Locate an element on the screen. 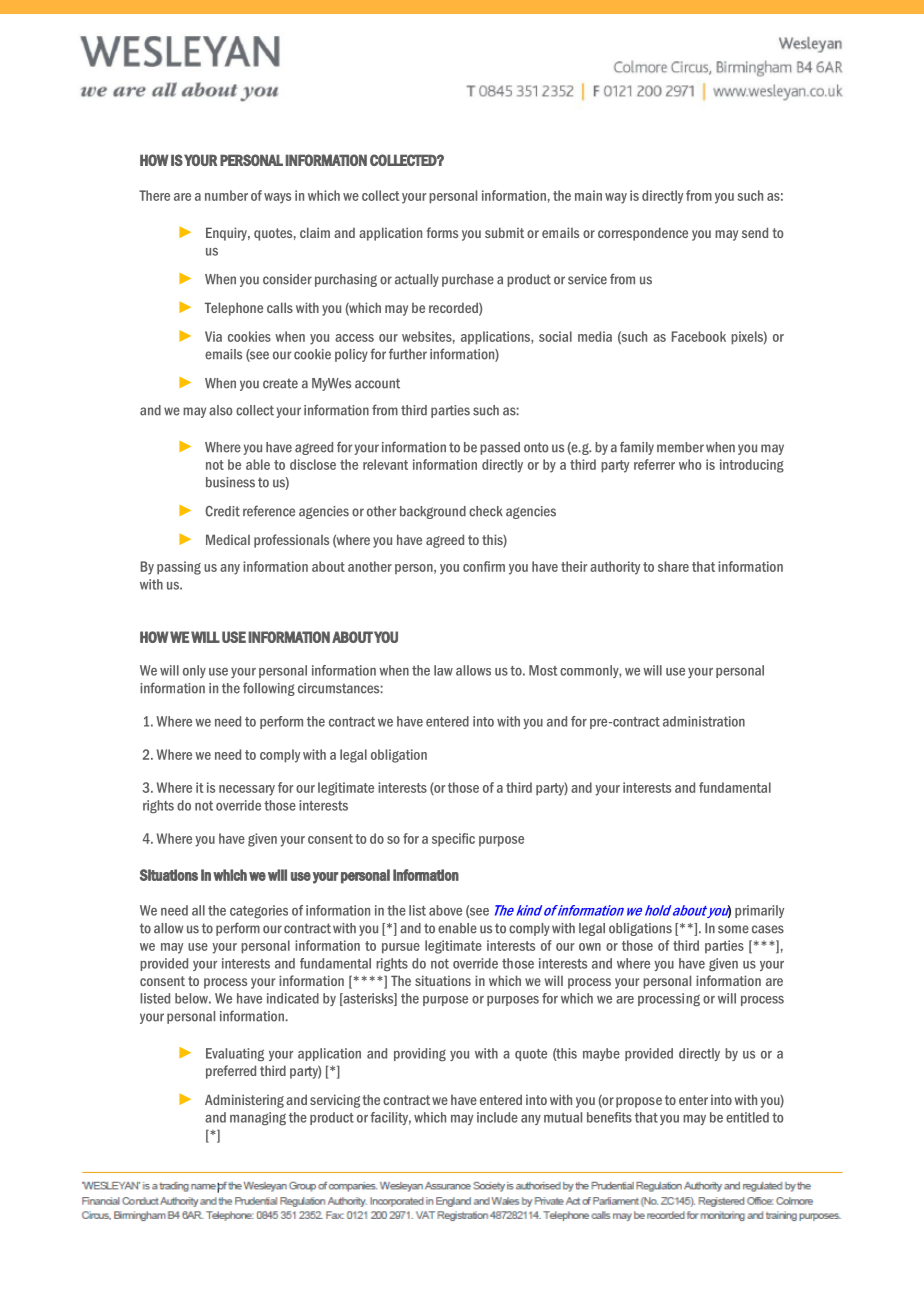 The width and height of the screenshot is (924, 1309). Administering is located at coordinates (244, 1101).
